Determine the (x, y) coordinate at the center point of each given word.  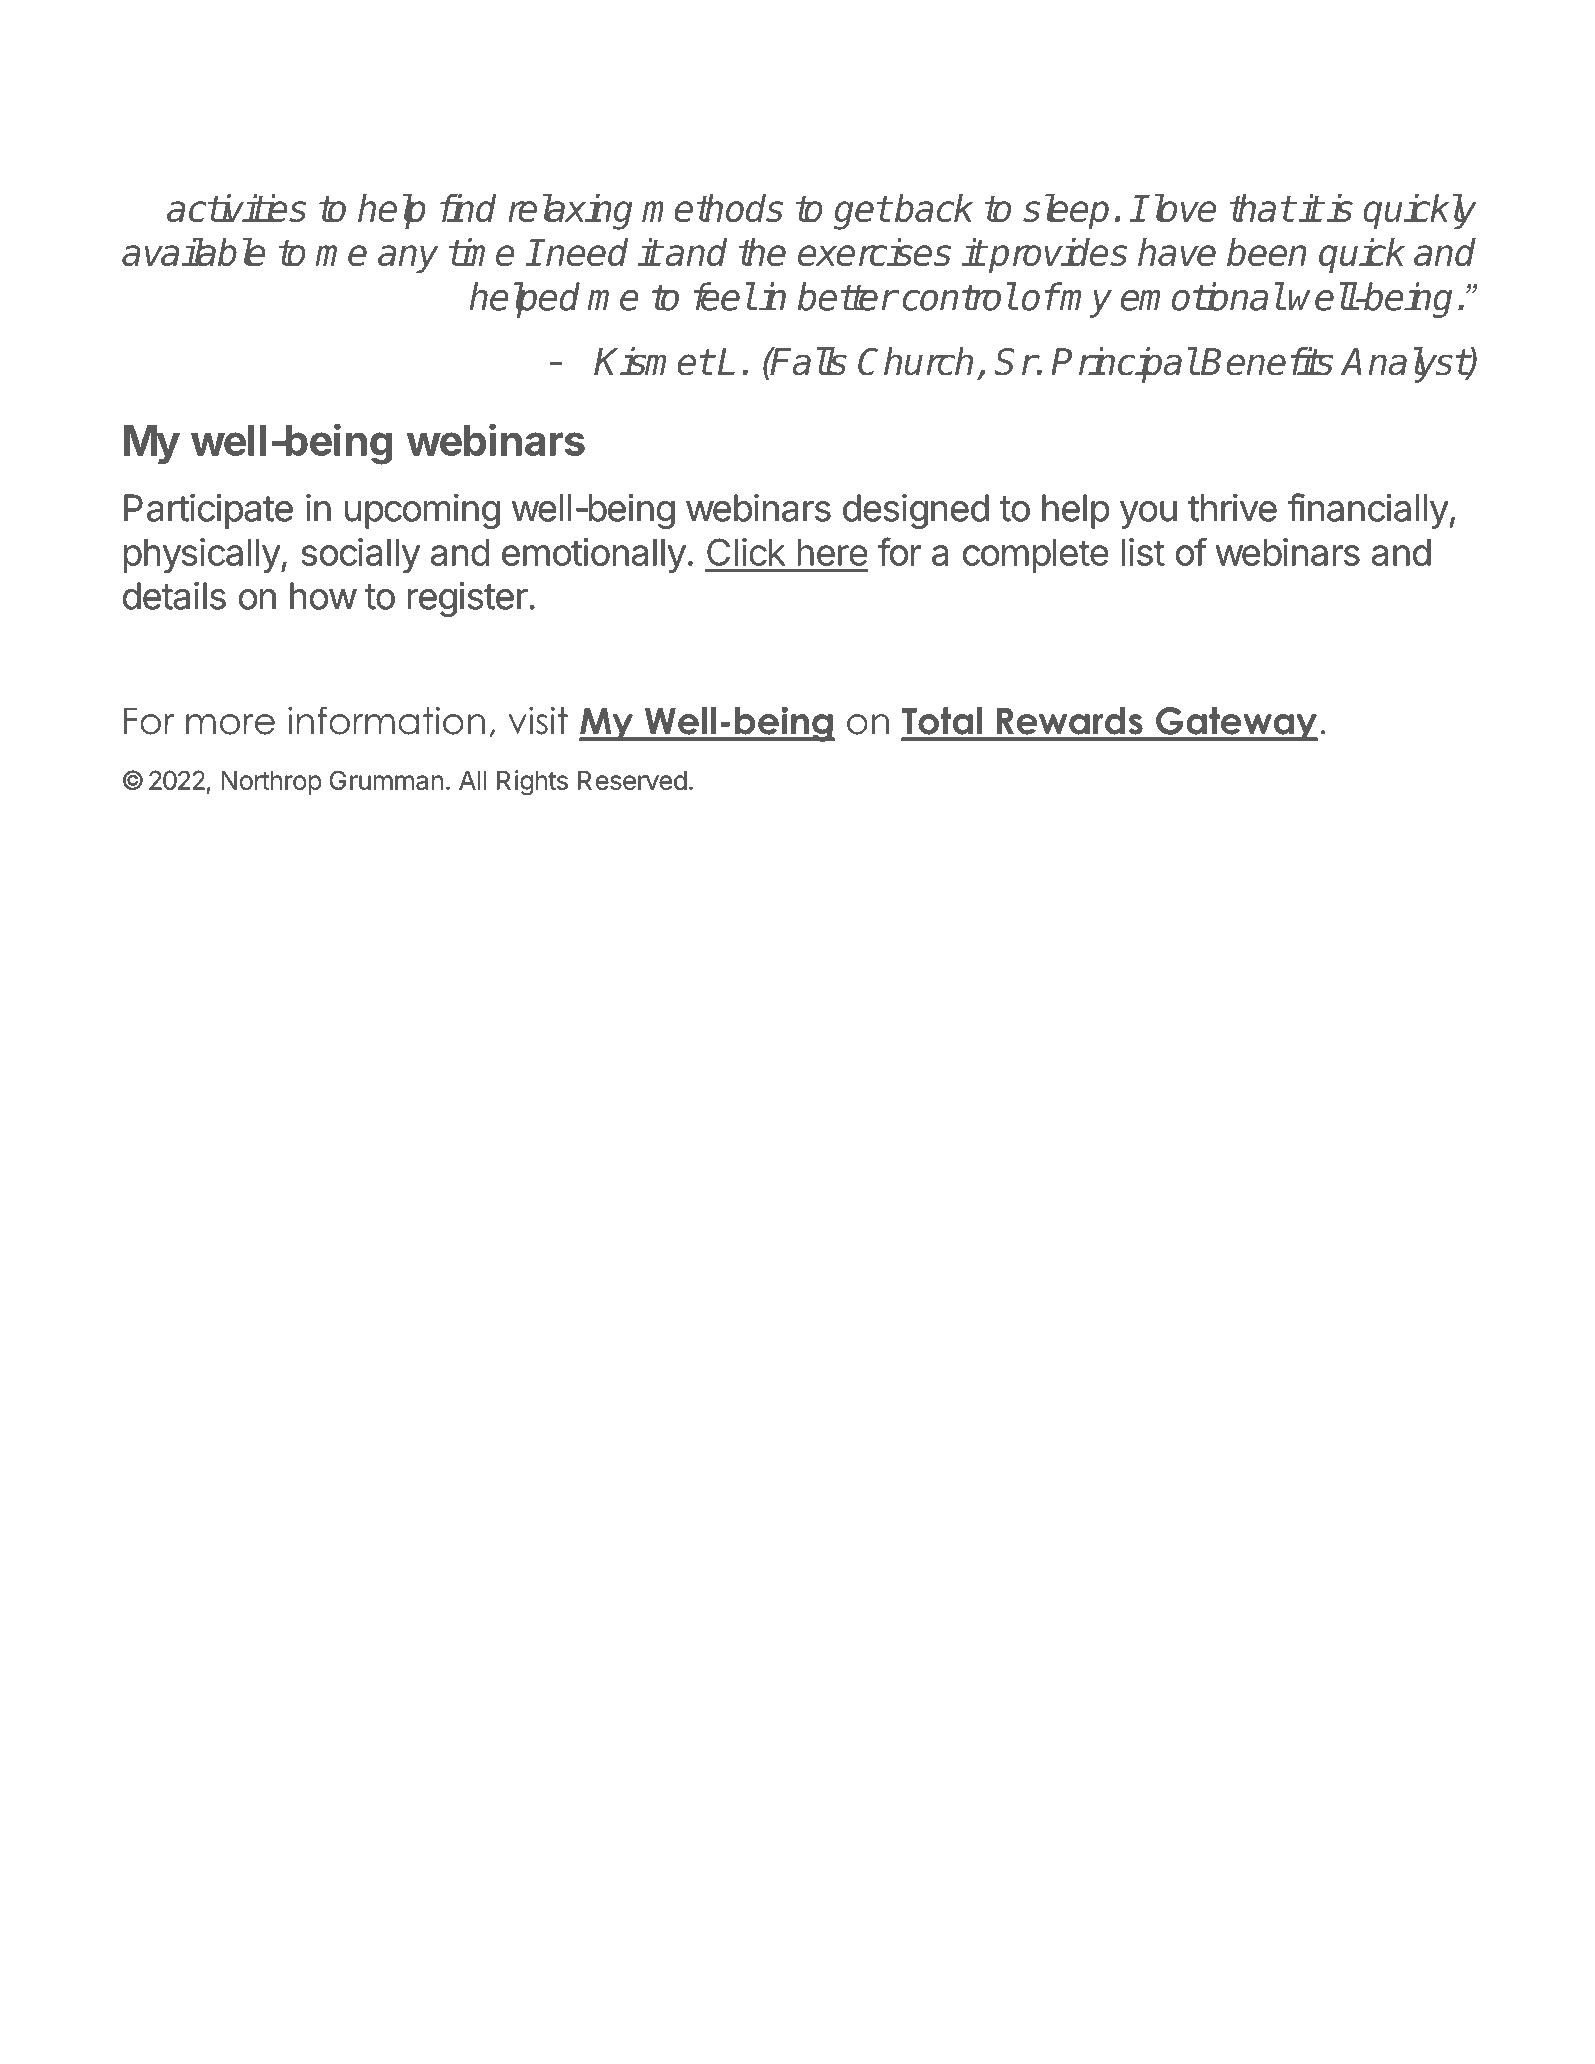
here (832, 552)
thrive (1232, 508)
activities (237, 208)
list (1143, 552)
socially (360, 555)
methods (712, 208)
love (1182, 208)
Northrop (271, 783)
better (847, 296)
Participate (208, 511)
